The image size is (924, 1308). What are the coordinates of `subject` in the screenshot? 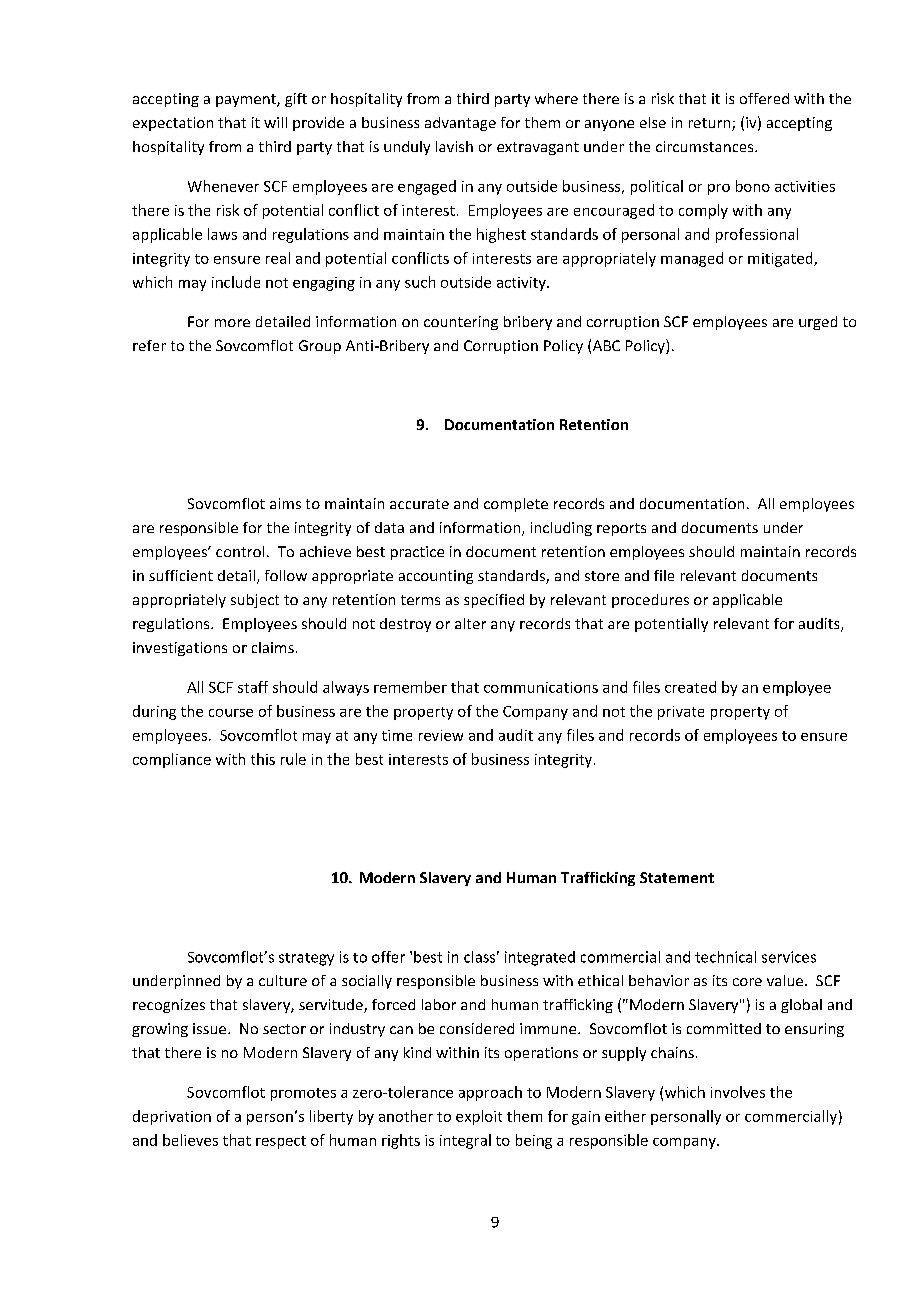 It's located at (255, 601).
